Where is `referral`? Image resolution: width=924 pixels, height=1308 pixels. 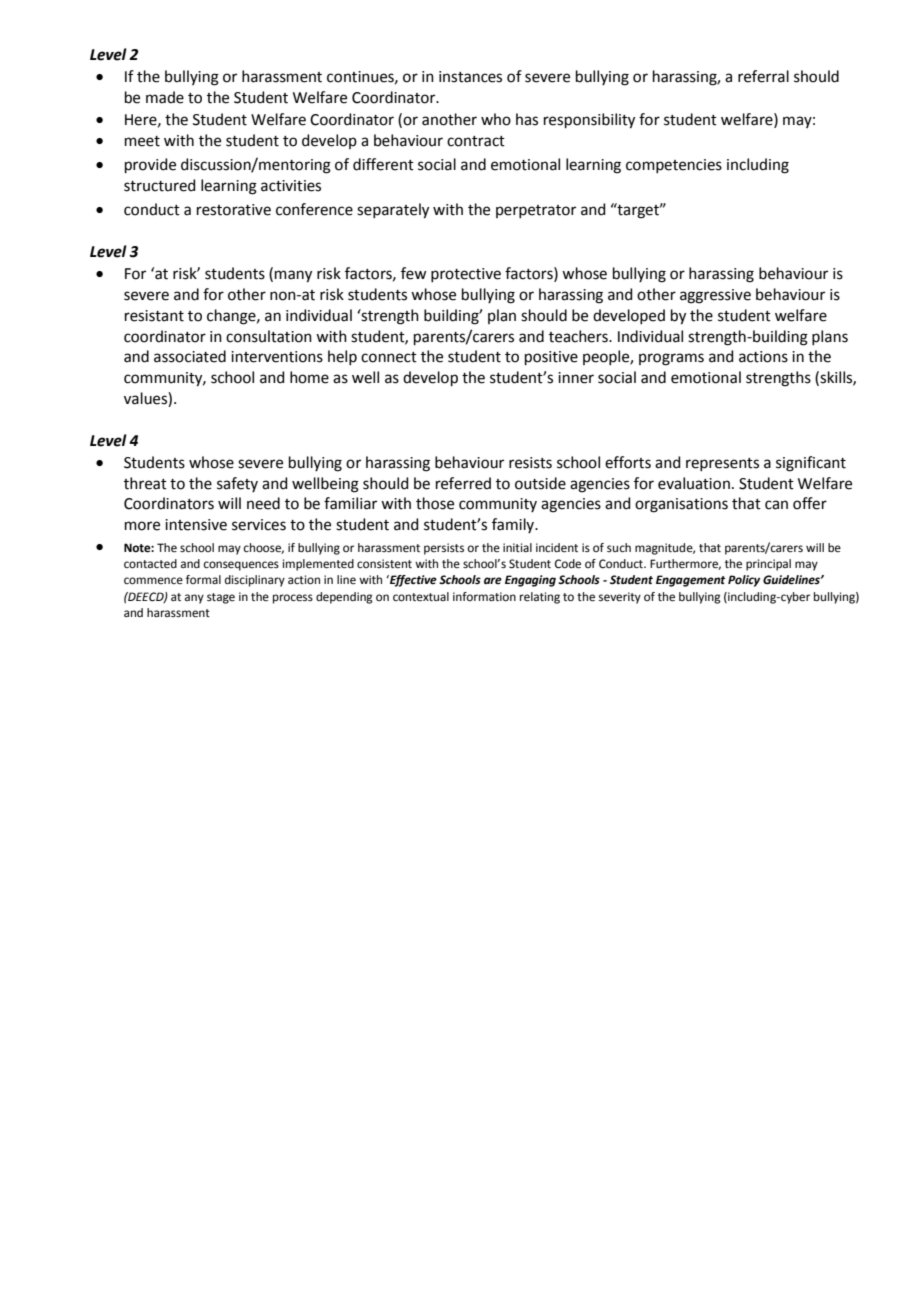 referral is located at coordinates (763, 76).
